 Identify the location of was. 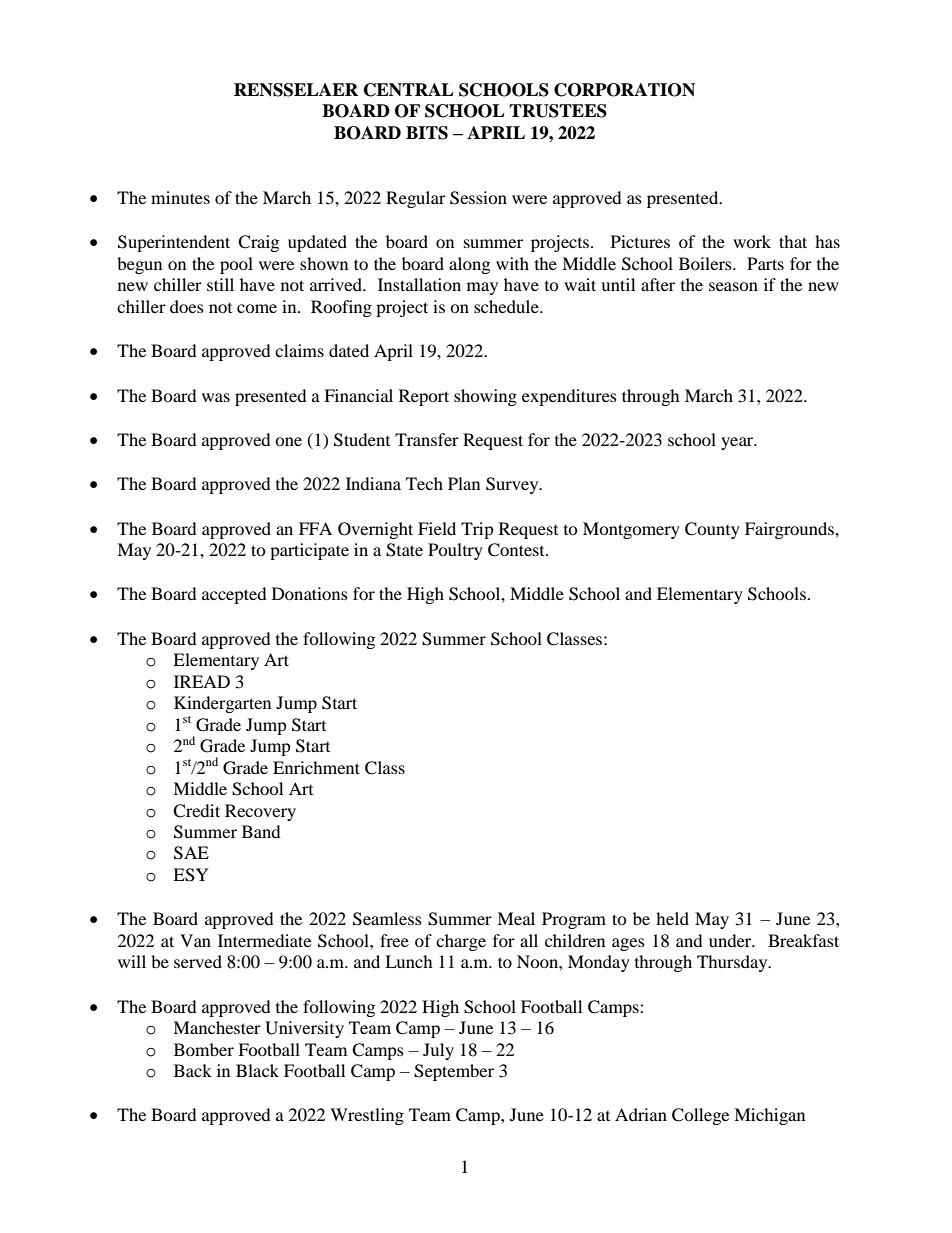
(216, 397).
